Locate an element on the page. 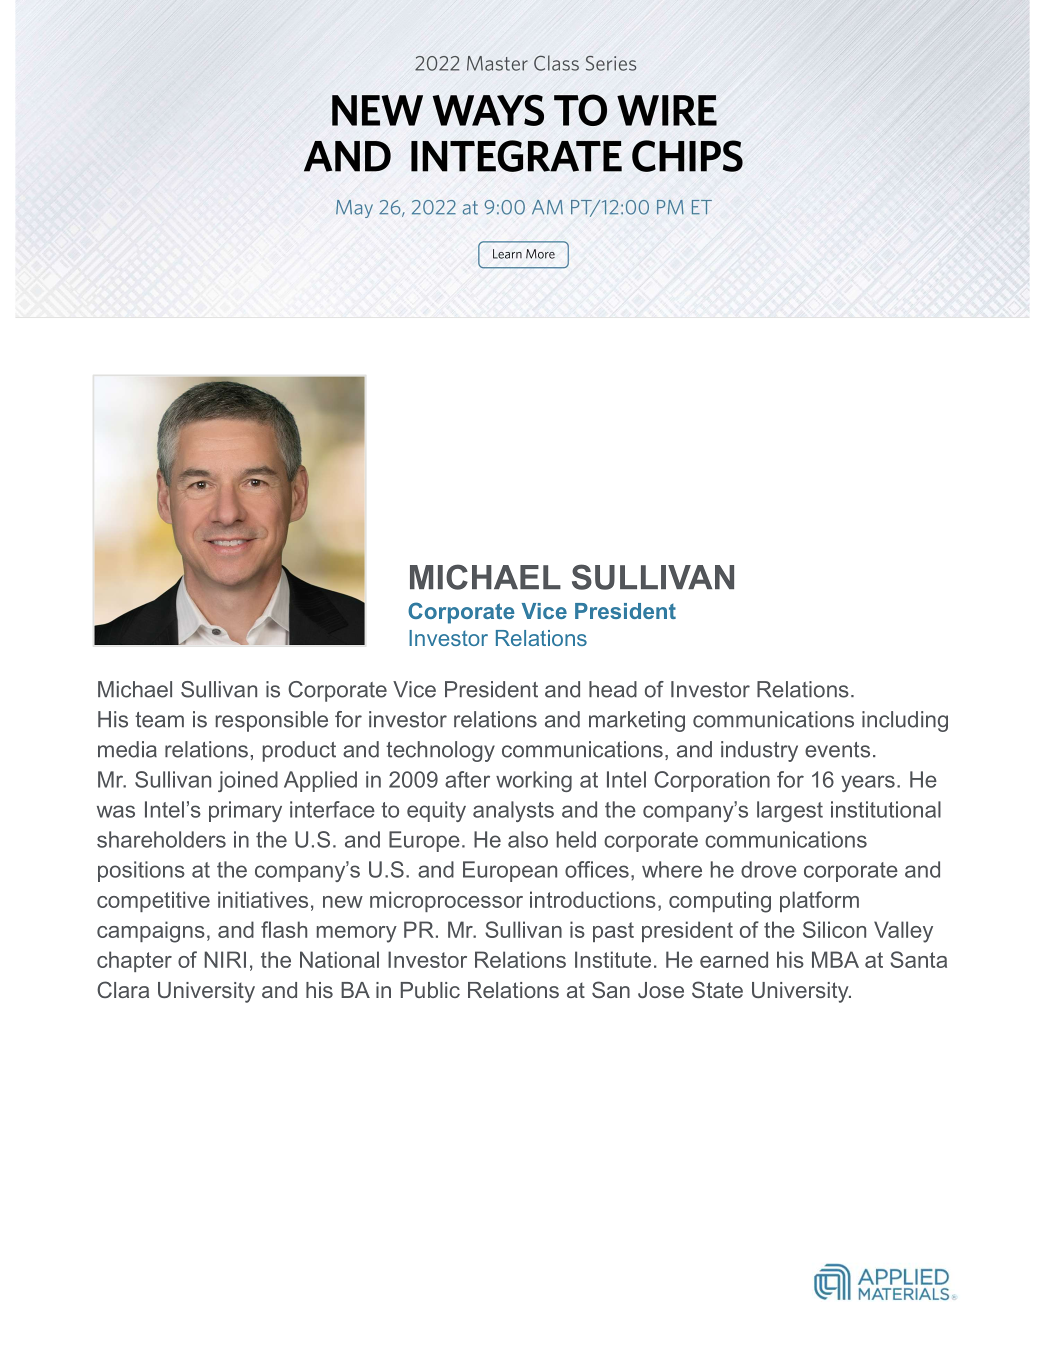  years is located at coordinates (868, 783).
